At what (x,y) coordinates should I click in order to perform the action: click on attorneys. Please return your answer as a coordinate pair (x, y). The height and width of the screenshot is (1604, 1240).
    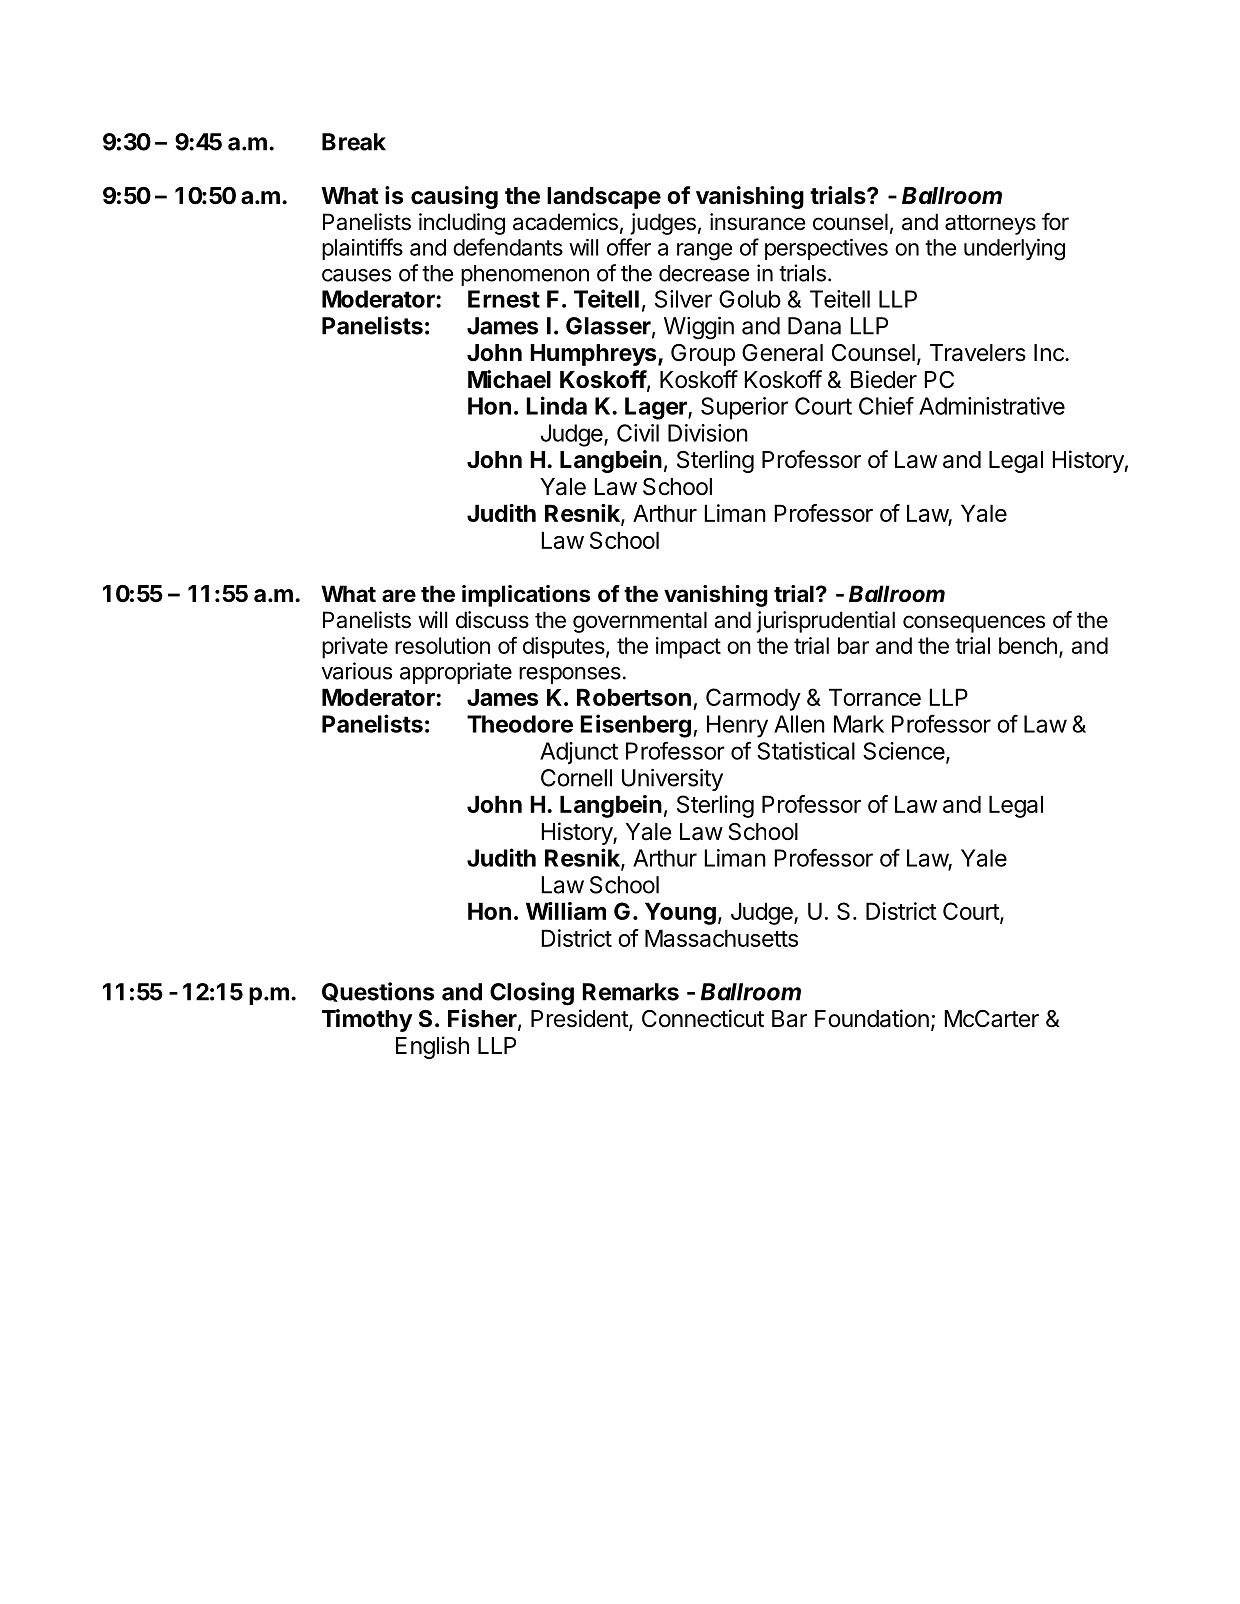
    Looking at the image, I should click on (990, 225).
